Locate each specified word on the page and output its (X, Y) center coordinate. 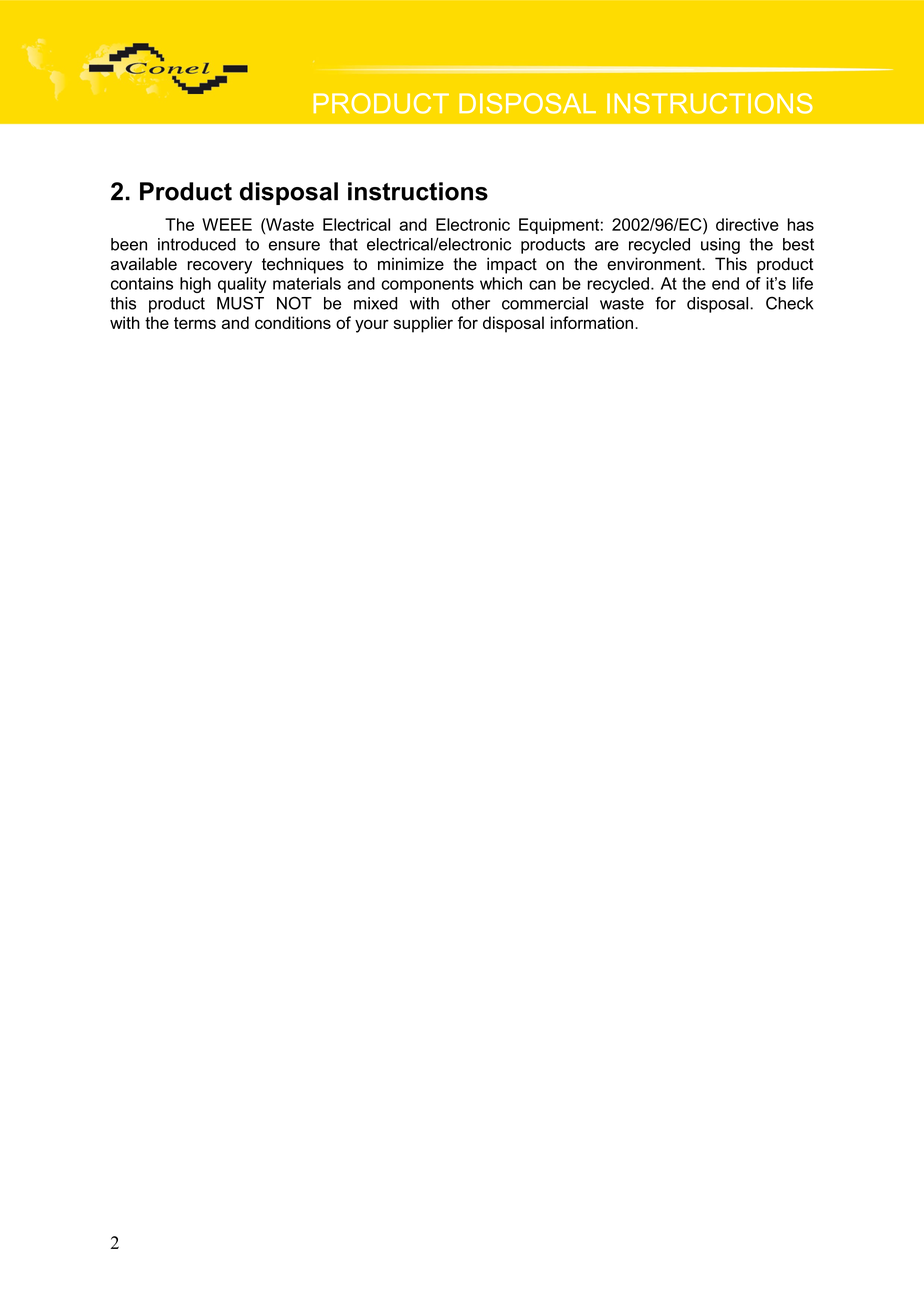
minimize (411, 264)
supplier (423, 324)
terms (195, 323)
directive (747, 224)
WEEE (227, 224)
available (144, 264)
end (725, 283)
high (195, 285)
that (343, 244)
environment (655, 264)
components (427, 285)
